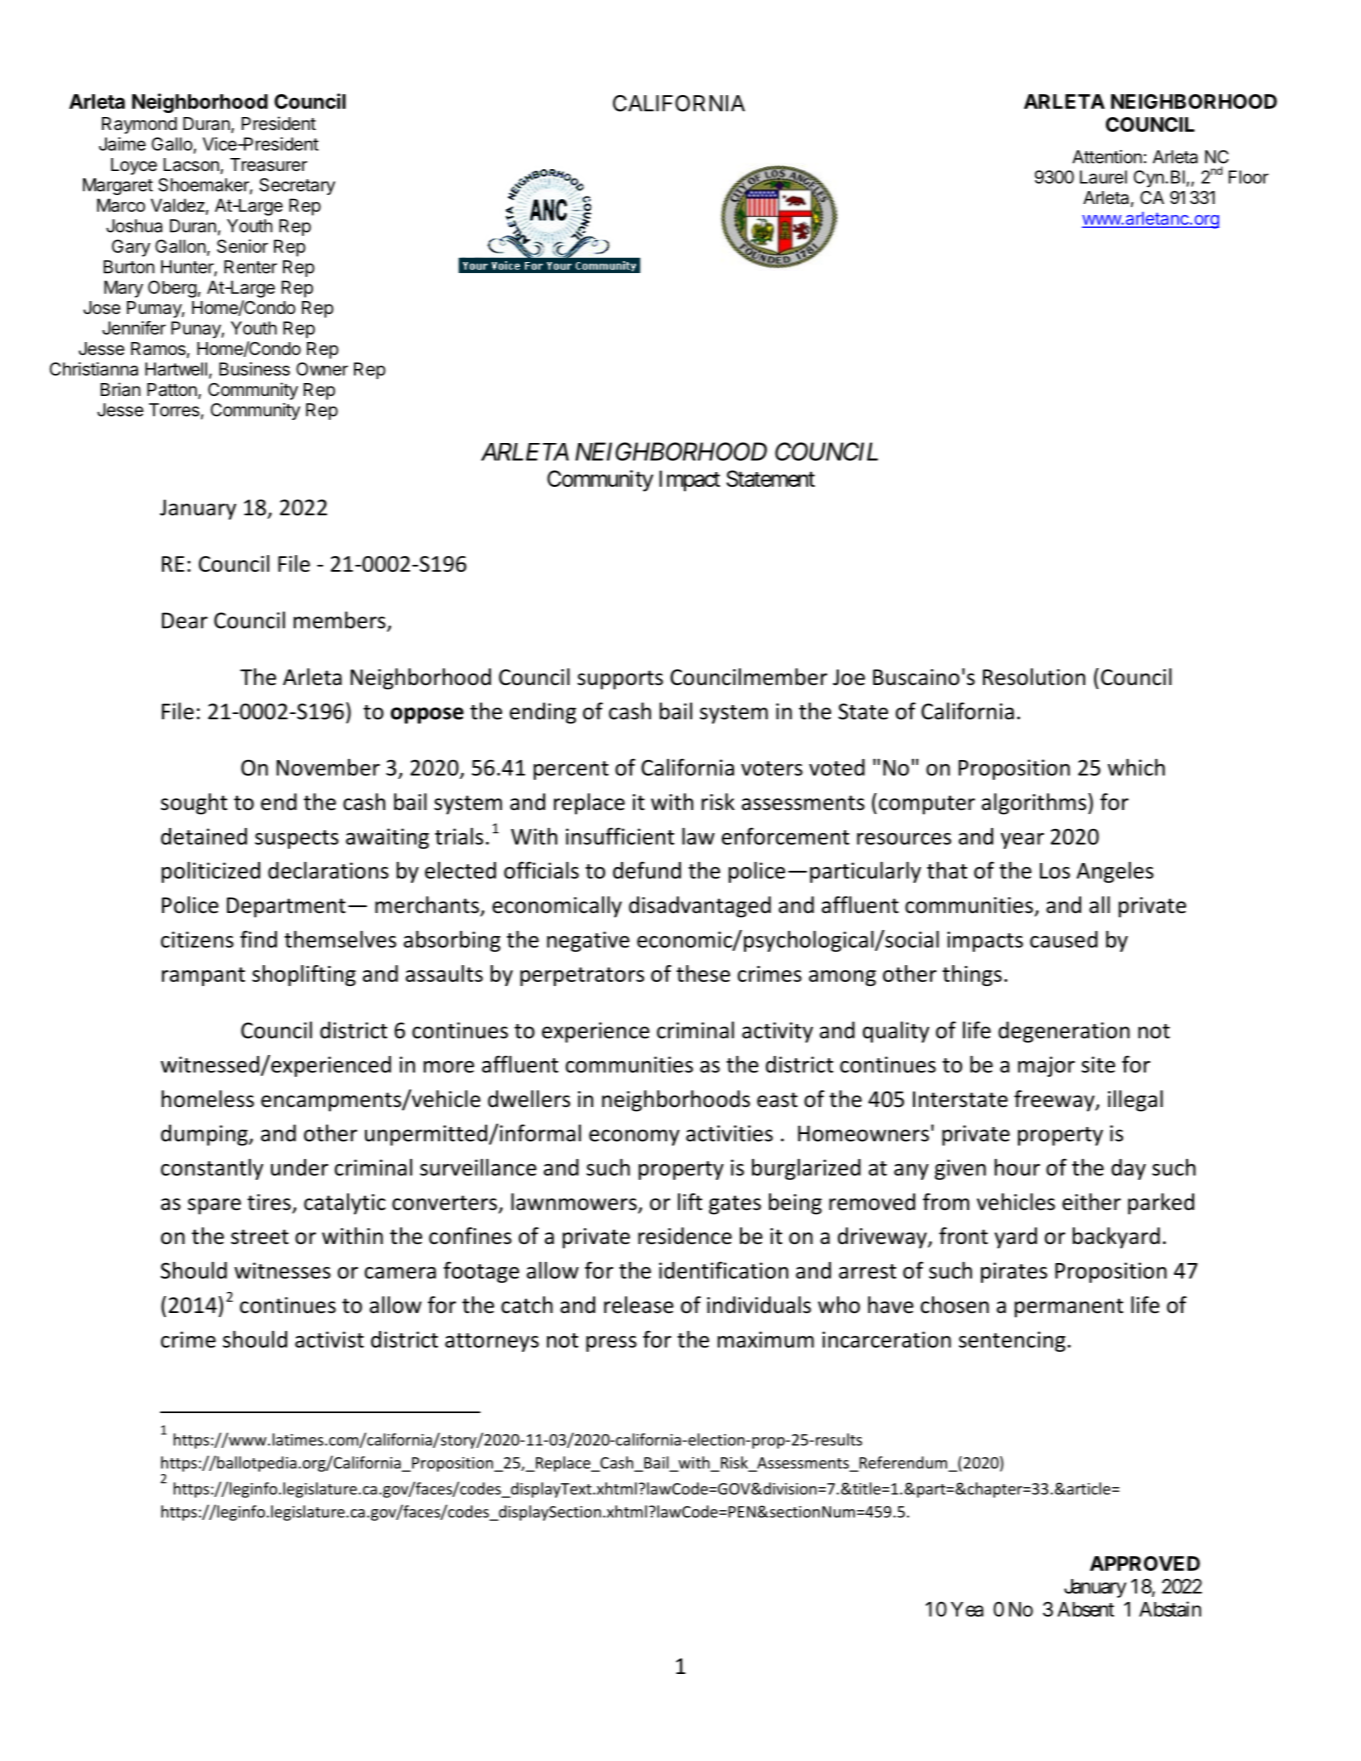 This screenshot has height=1761, width=1361. What do you see at coordinates (1034, 677) in the screenshot?
I see `Resolution` at bounding box center [1034, 677].
